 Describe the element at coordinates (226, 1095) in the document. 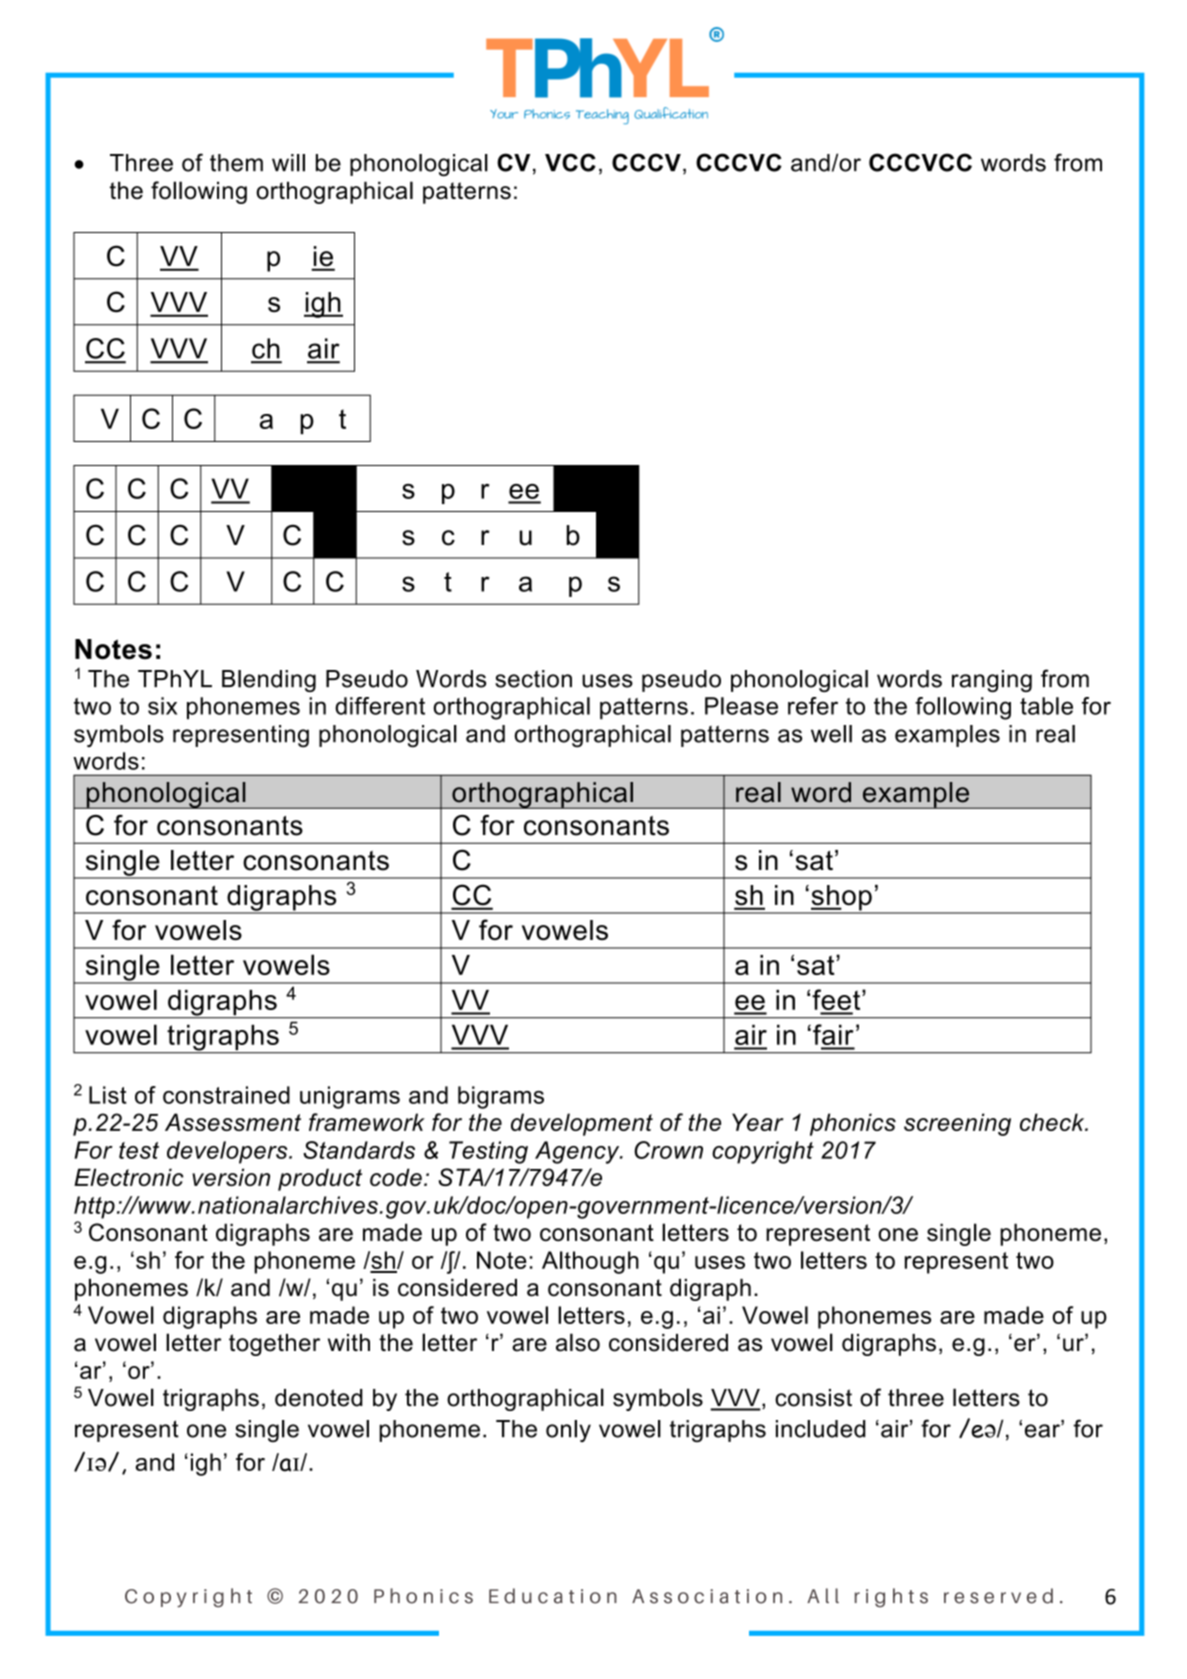

I see `constrained` at that location.
